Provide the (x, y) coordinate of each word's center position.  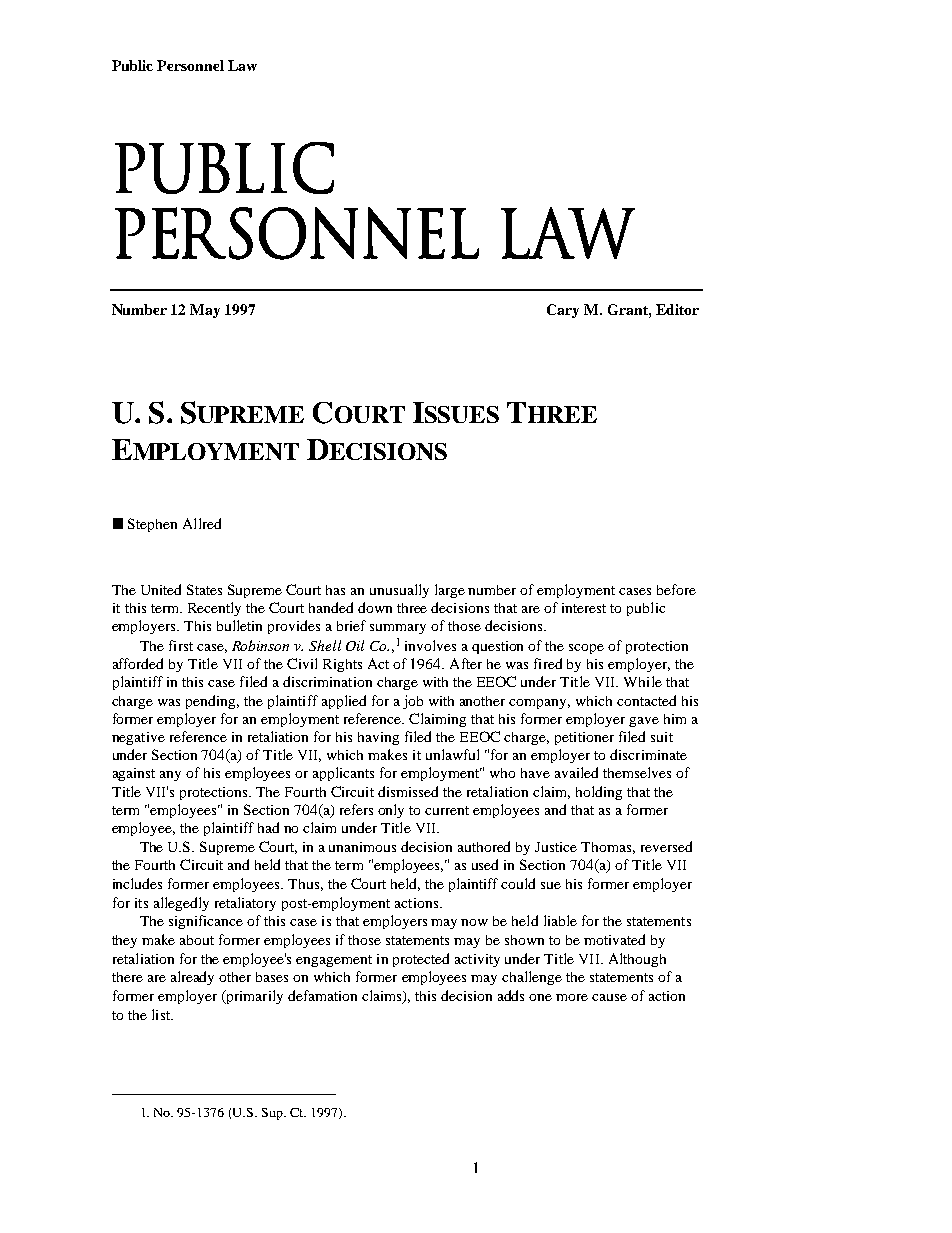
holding (599, 793)
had (268, 827)
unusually (399, 591)
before (676, 589)
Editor (677, 309)
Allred (202, 523)
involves (430, 645)
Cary (563, 311)
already (192, 978)
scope (586, 649)
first (181, 645)
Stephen (152, 525)
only (391, 811)
